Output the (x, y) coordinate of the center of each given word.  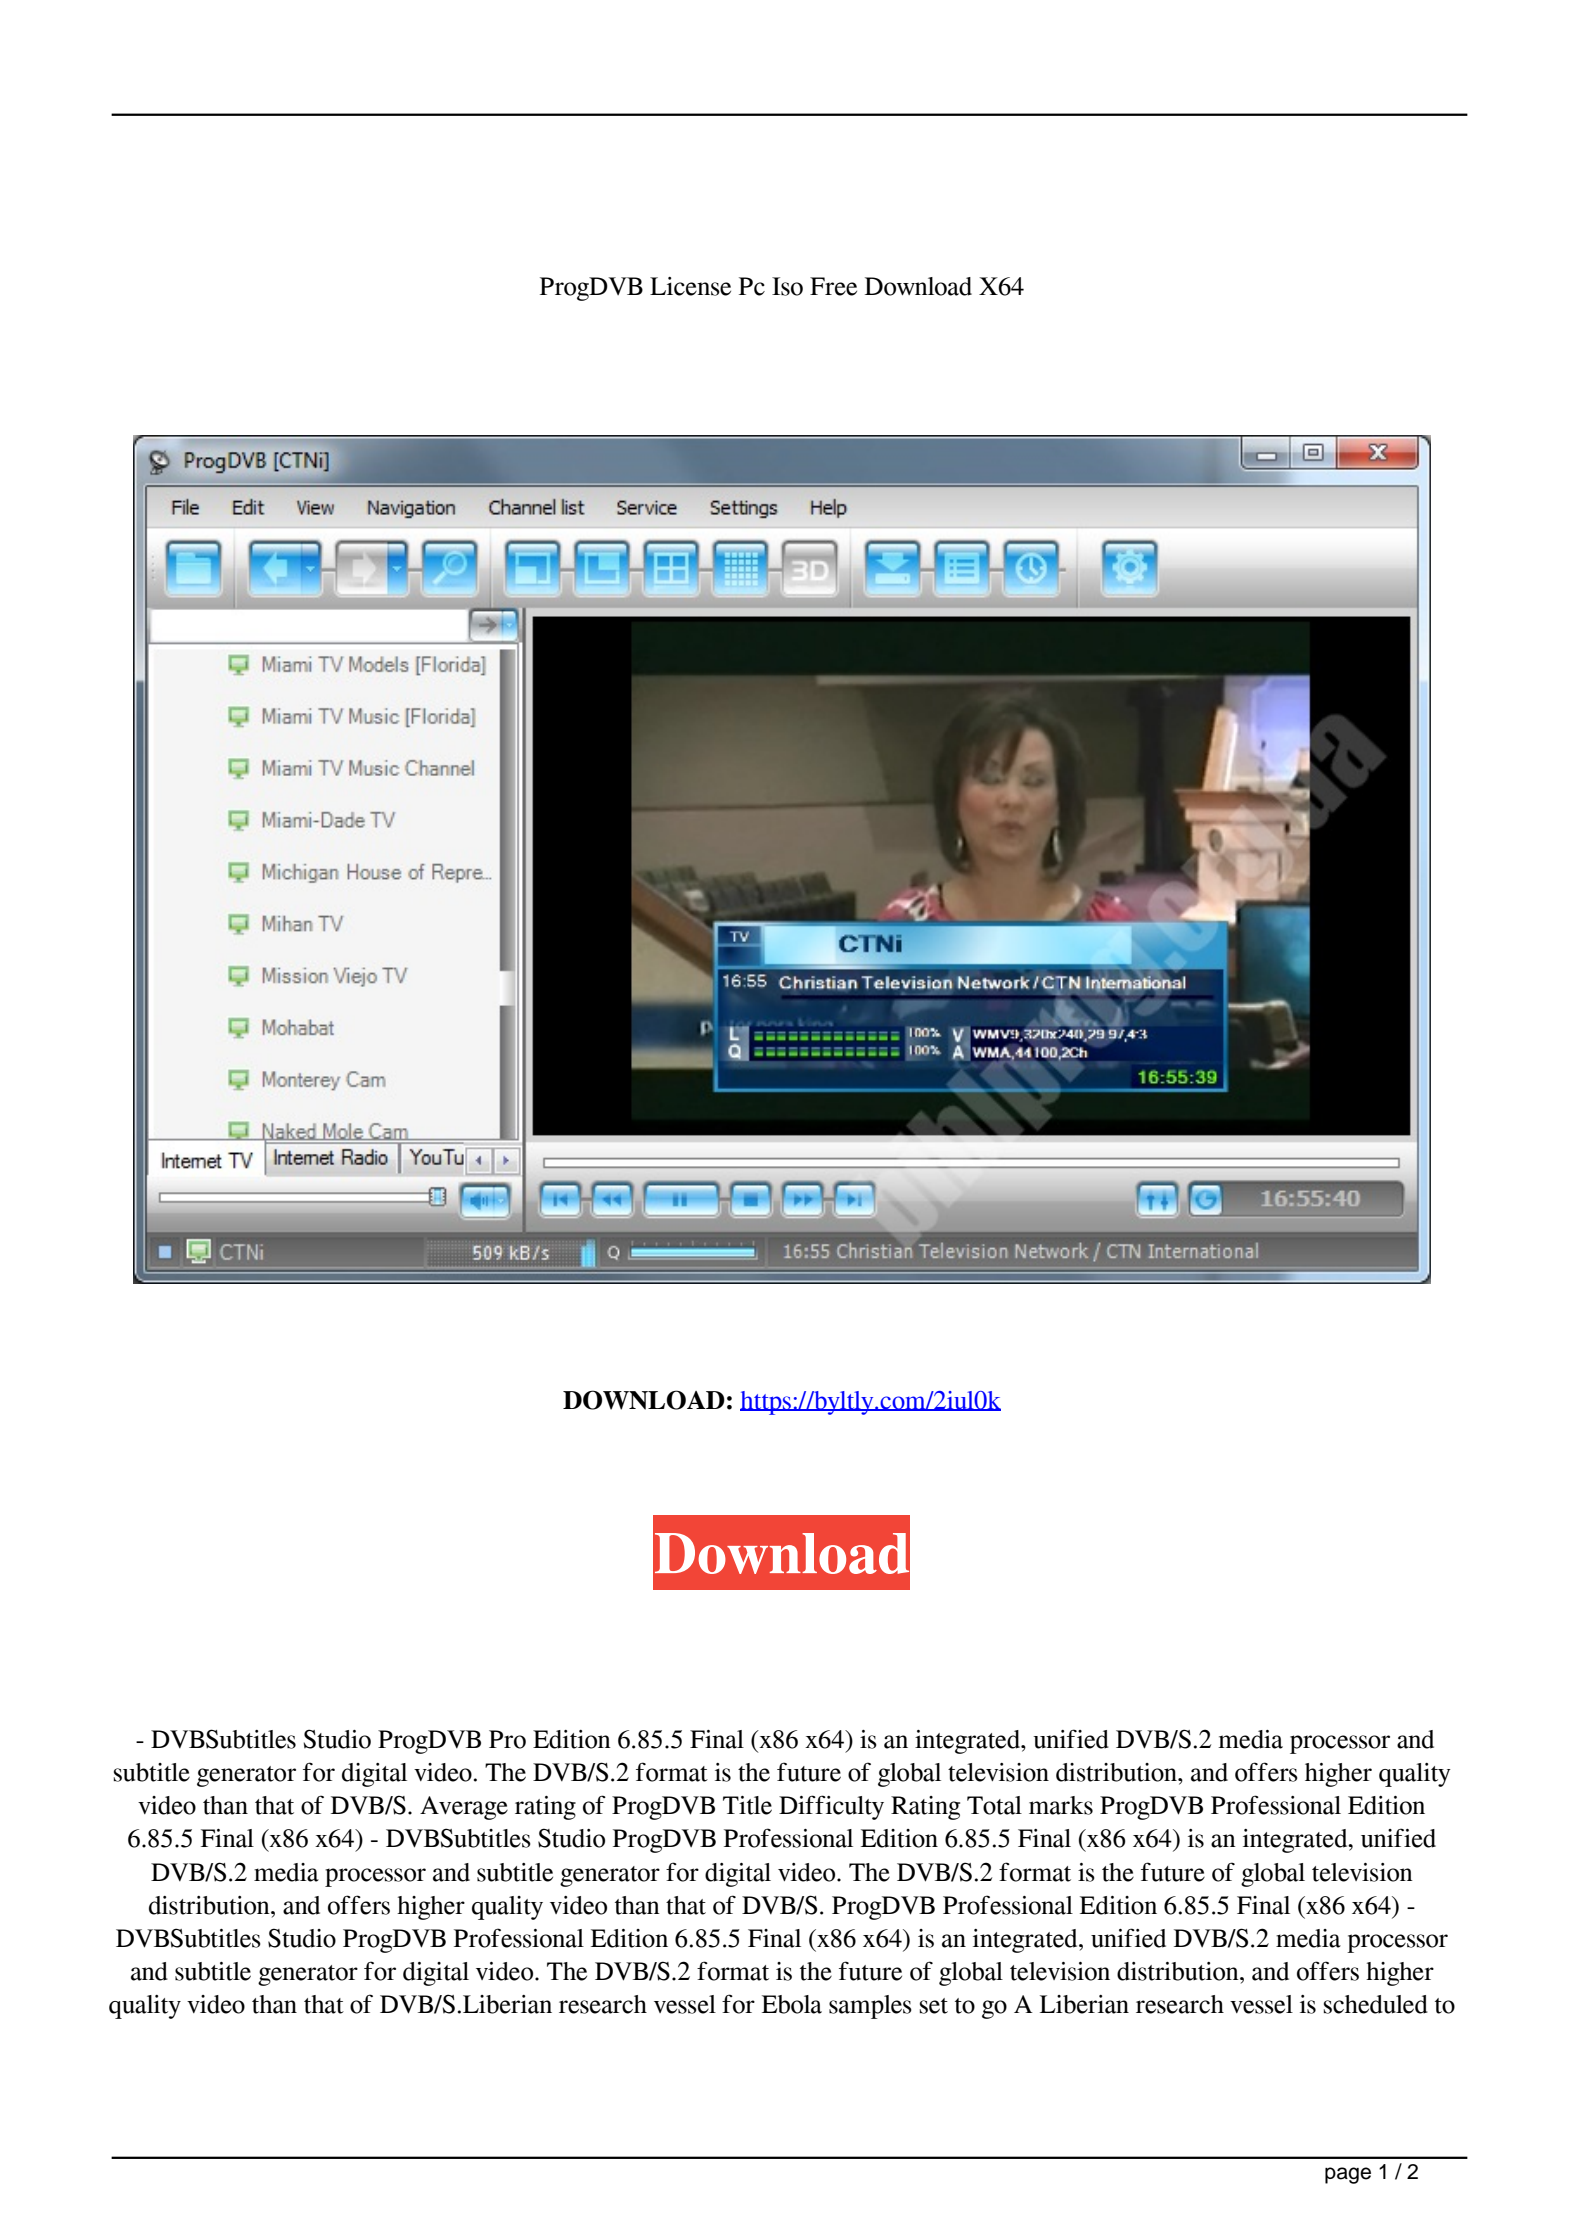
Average (464, 1808)
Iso (787, 286)
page (1348, 2175)
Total (994, 1805)
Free (833, 286)
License (690, 286)
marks (1061, 1805)
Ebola (792, 2004)
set (934, 2006)
